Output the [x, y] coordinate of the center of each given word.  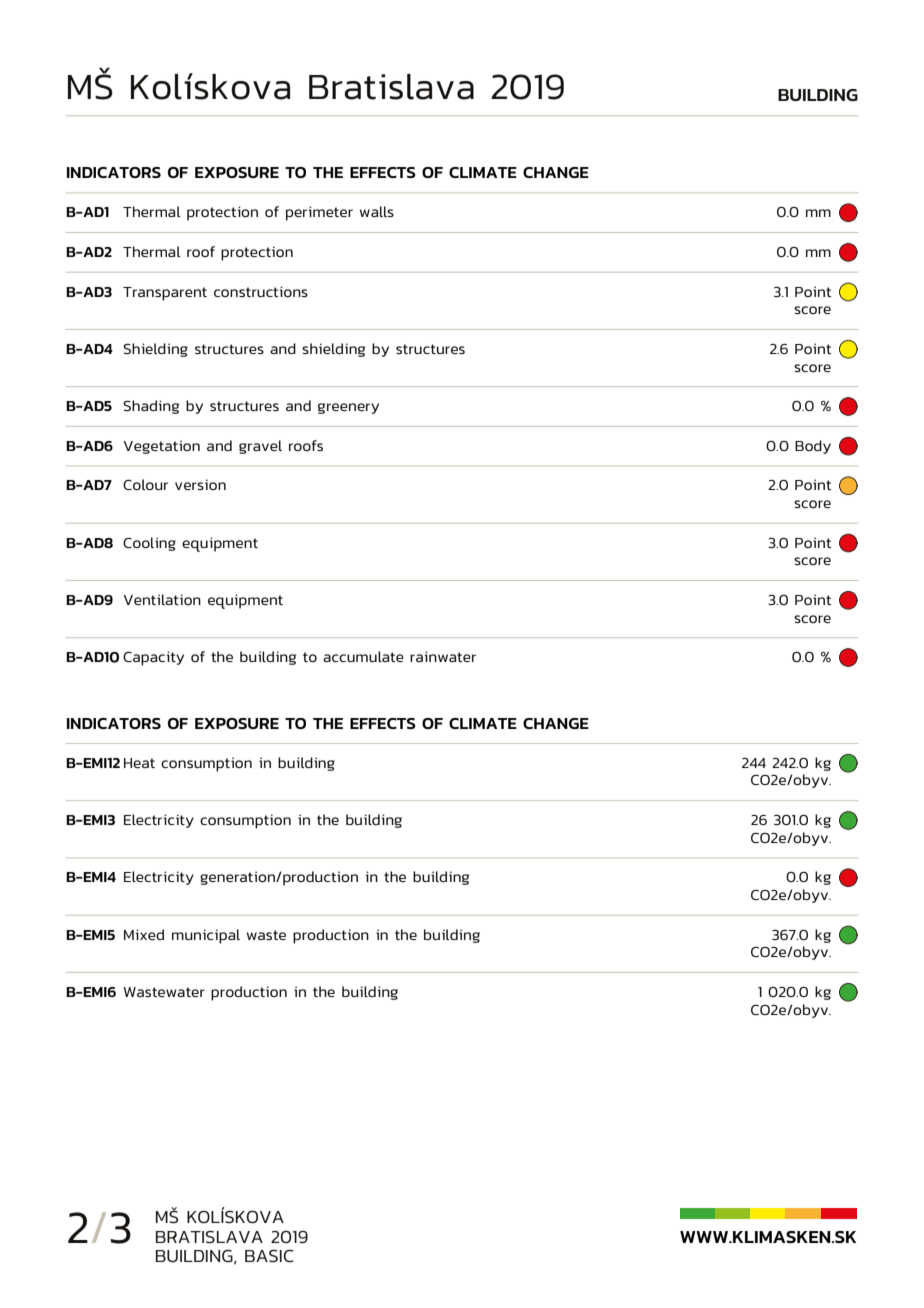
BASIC [269, 1255]
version [200, 484]
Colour [145, 484]
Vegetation [162, 447]
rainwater [443, 656]
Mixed [144, 934]
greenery [348, 408]
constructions [261, 291]
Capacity [153, 658]
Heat [139, 763]
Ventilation [162, 599]
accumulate [363, 656]
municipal [206, 936]
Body [813, 447]
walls [377, 211]
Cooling [149, 544]
